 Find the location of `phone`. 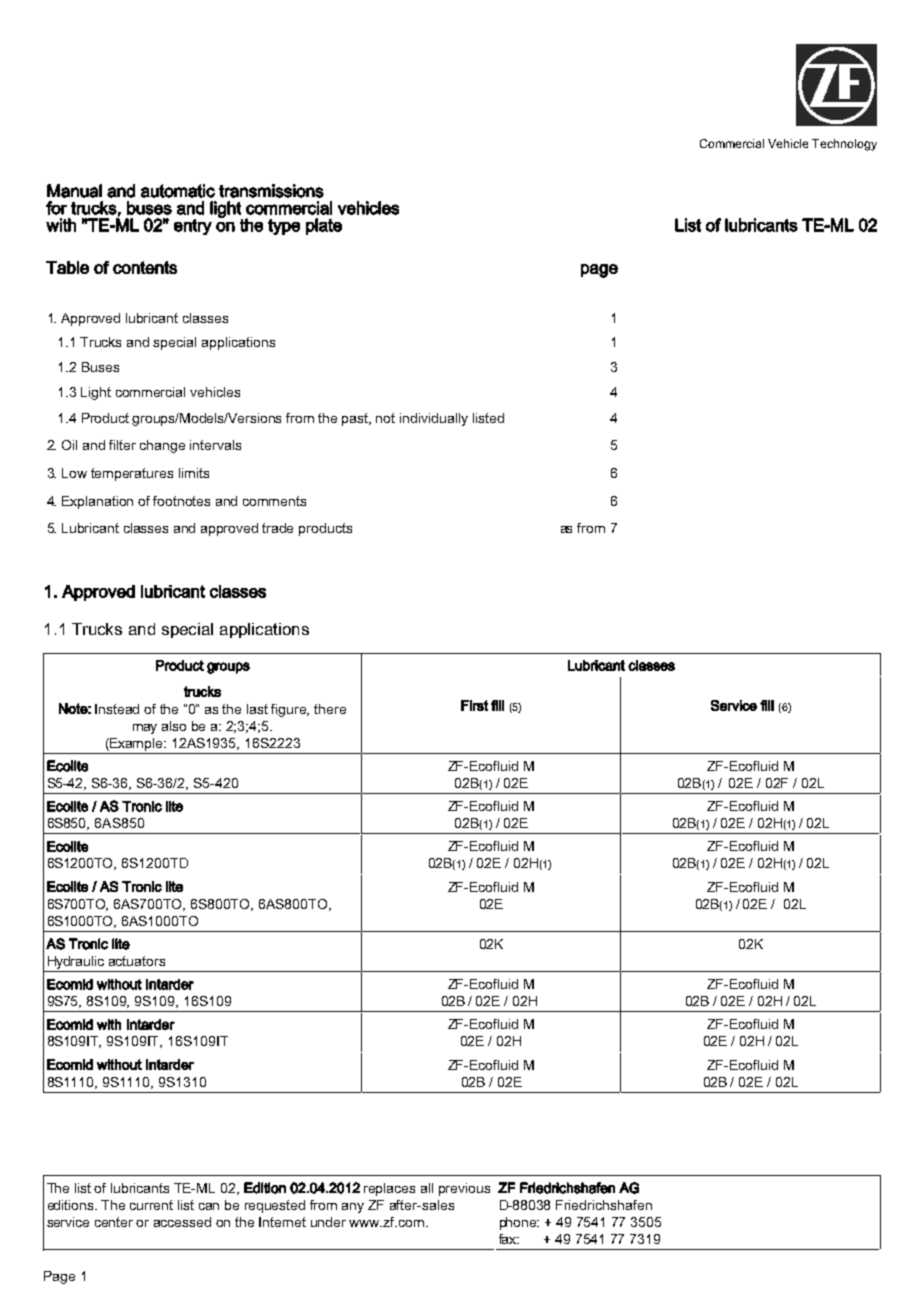

phone is located at coordinates (519, 1223).
